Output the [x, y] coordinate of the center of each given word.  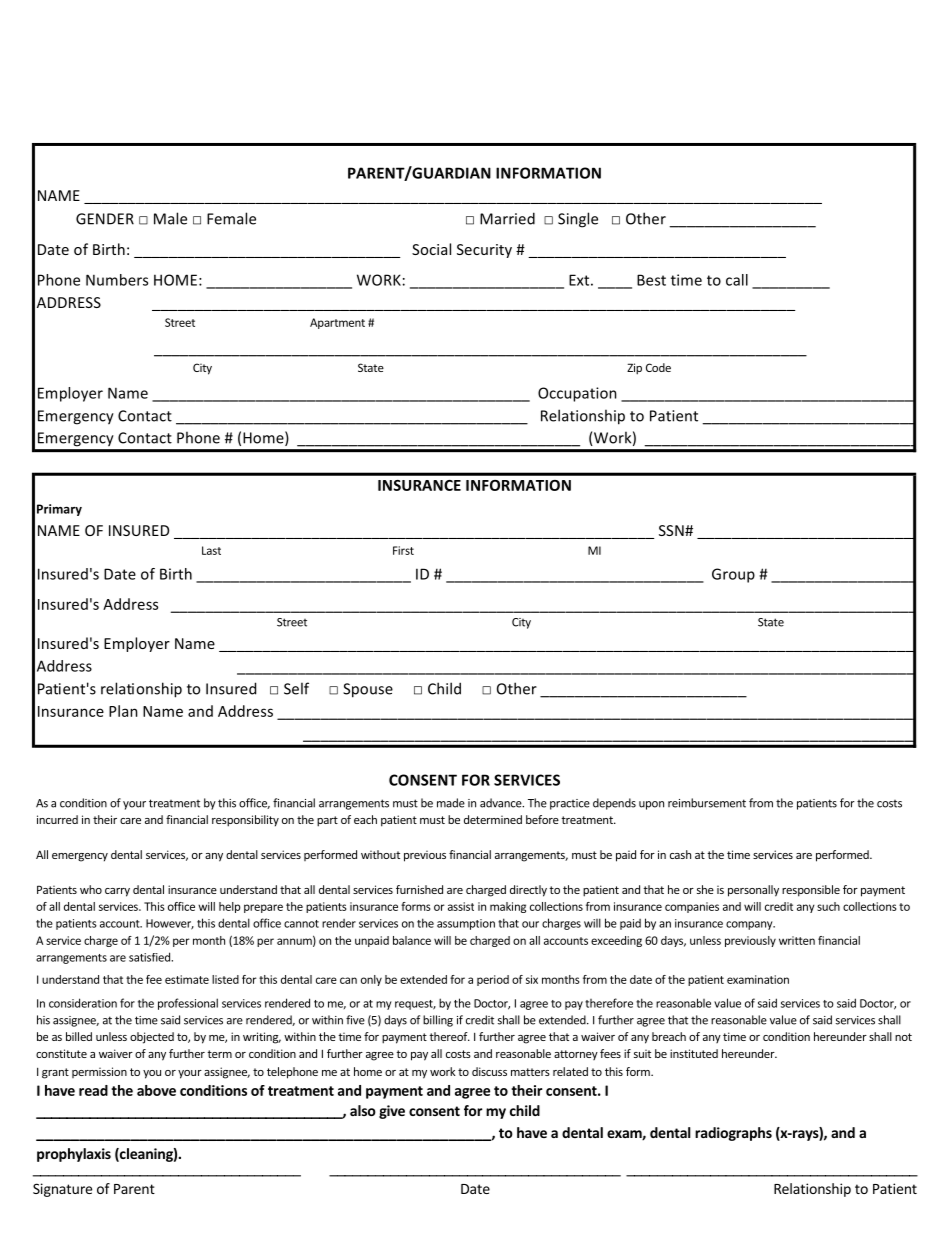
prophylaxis [74, 1155]
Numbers [117, 280]
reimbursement [707, 803]
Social [431, 249]
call [737, 280]
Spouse [368, 690]
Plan [123, 711]
